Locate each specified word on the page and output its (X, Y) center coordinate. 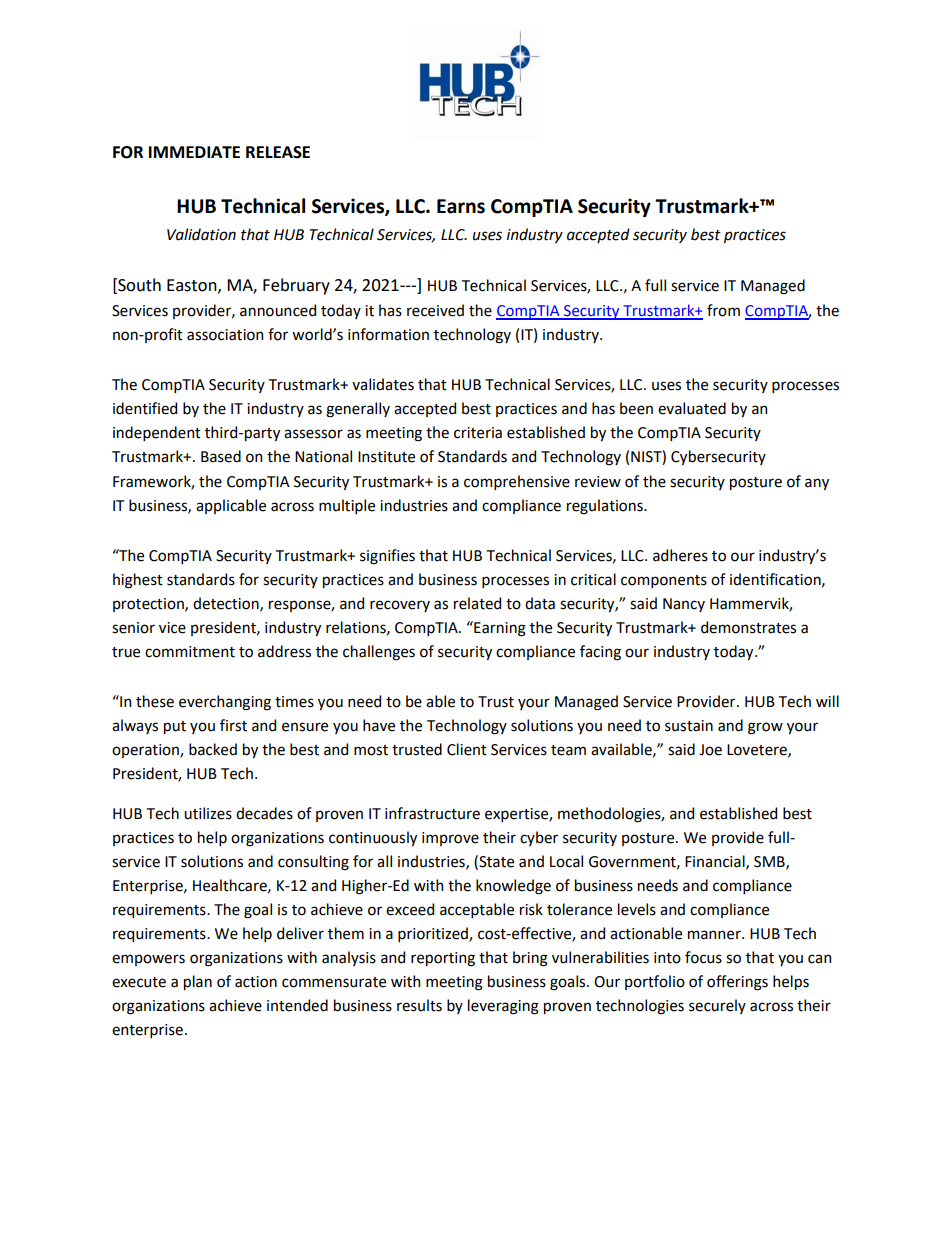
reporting (443, 959)
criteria (478, 433)
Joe (710, 750)
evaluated (692, 408)
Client (467, 749)
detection (227, 604)
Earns (461, 206)
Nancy (684, 605)
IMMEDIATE (194, 152)
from (723, 310)
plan (198, 982)
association (225, 335)
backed (213, 749)
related (477, 603)
